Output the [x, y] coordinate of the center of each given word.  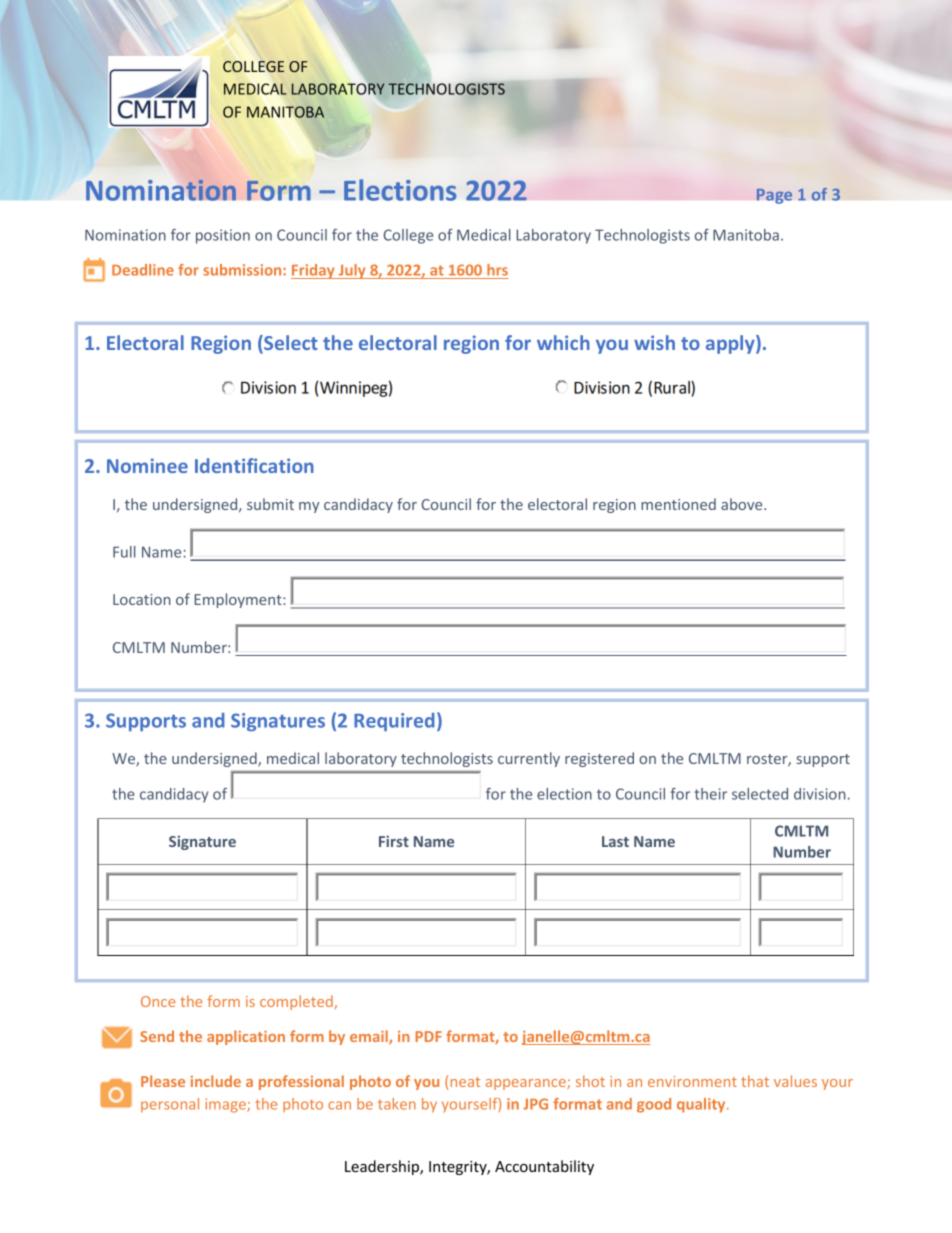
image [226, 1105]
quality [702, 1105]
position [223, 236]
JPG [535, 1104]
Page [774, 196]
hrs [497, 271]
